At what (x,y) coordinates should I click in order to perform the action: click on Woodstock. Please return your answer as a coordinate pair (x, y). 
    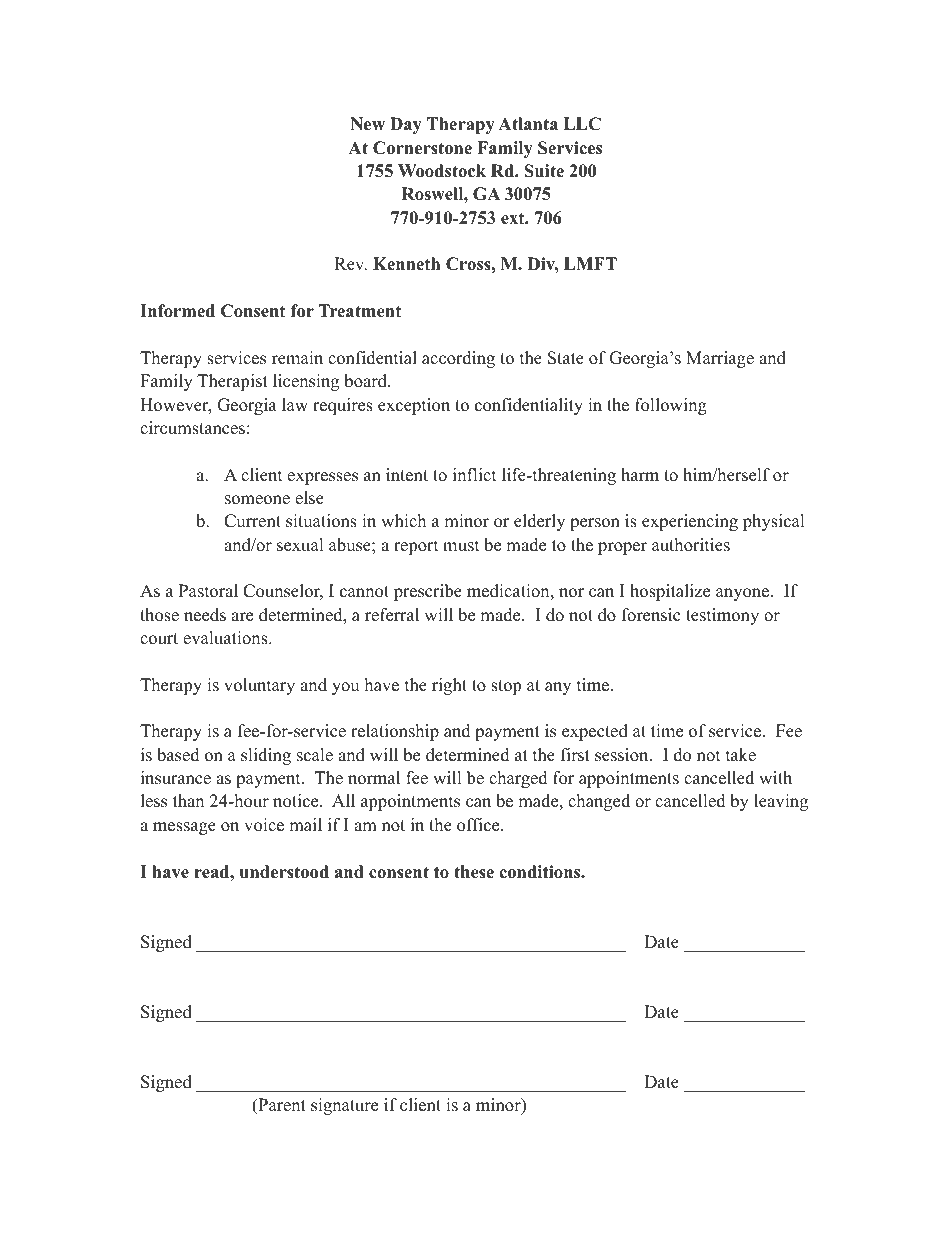
    Looking at the image, I should click on (442, 171).
